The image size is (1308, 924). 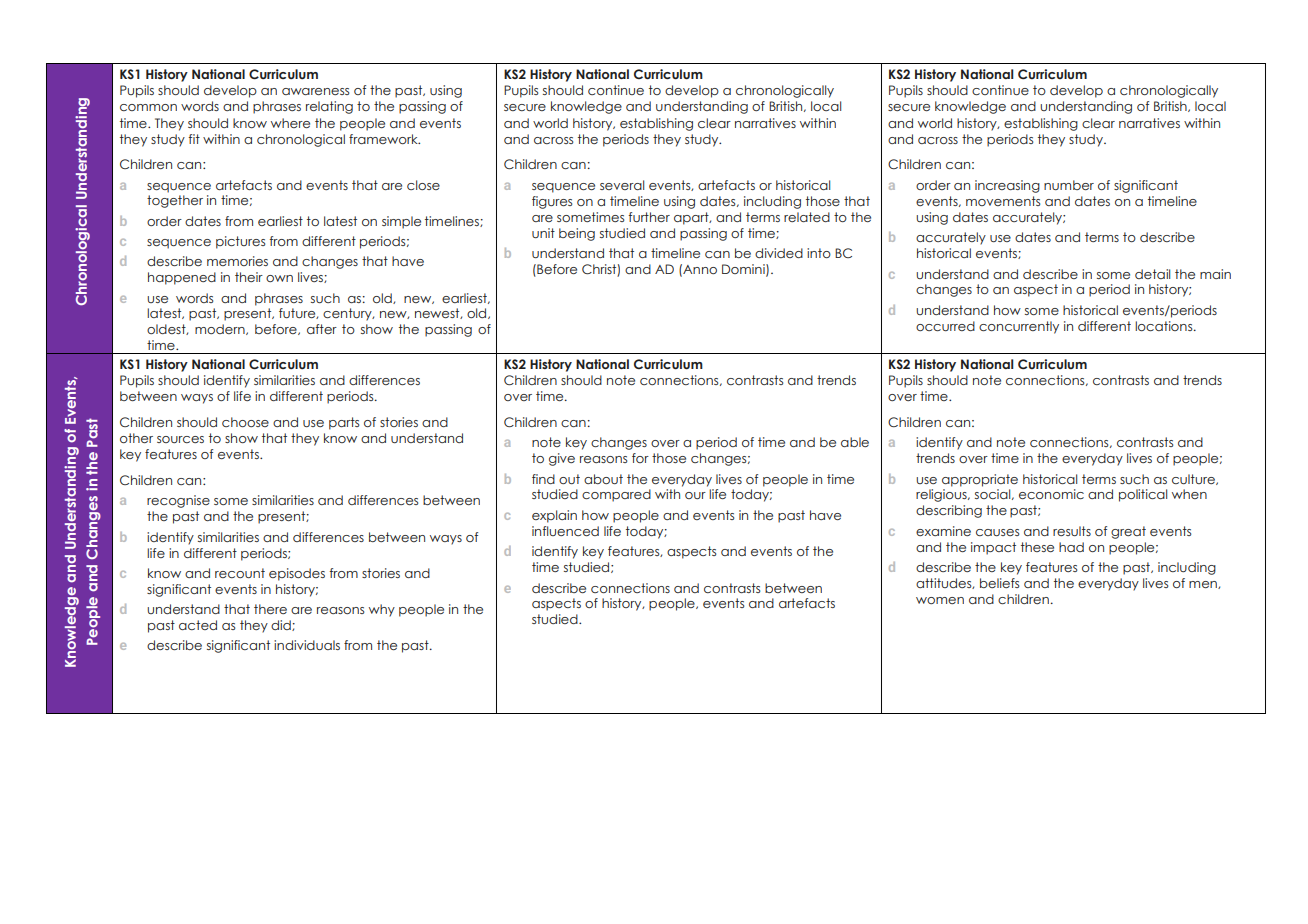 What do you see at coordinates (1069, 185) in the screenshot?
I see `number` at bounding box center [1069, 185].
